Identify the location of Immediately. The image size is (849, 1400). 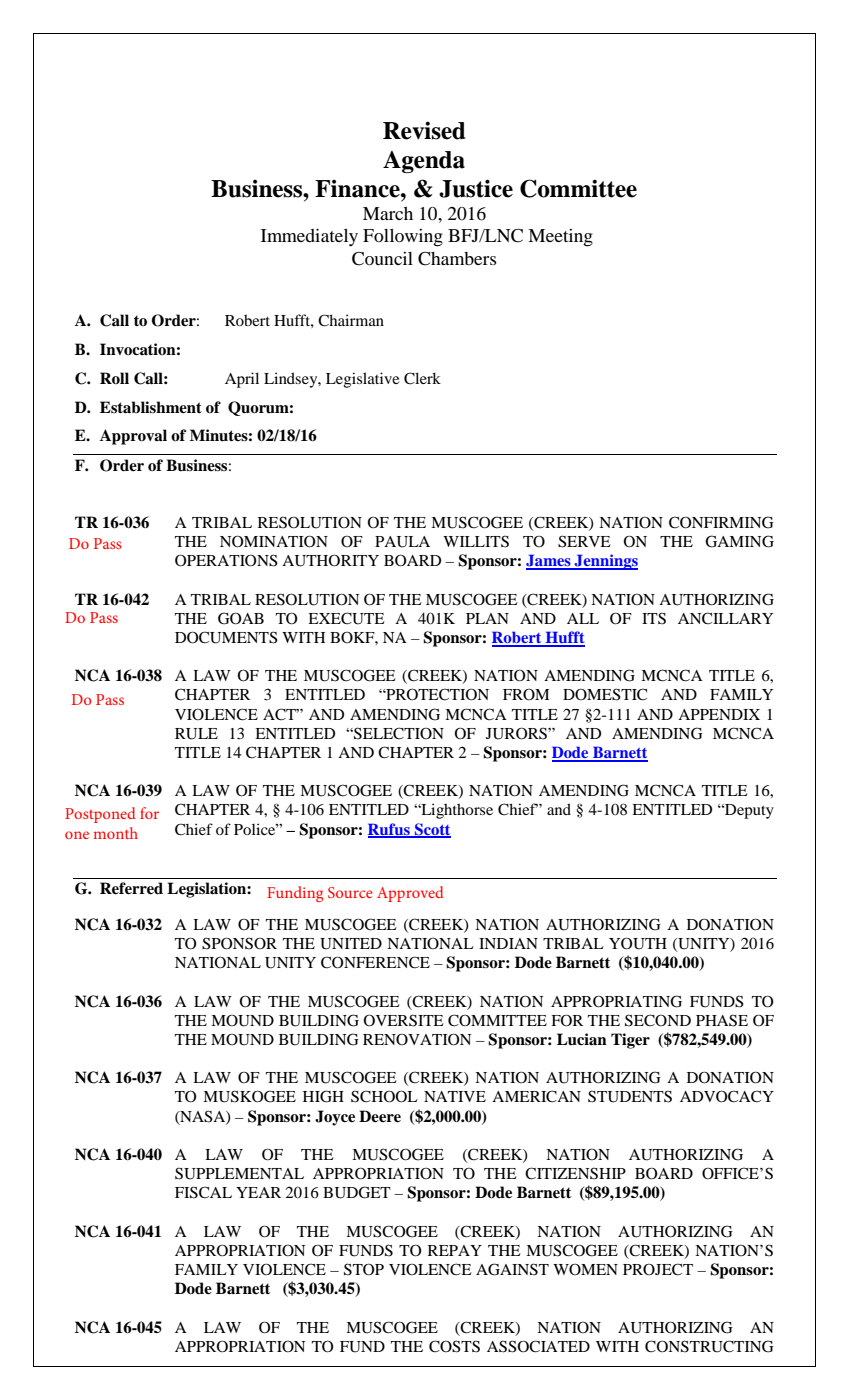
(309, 237).
